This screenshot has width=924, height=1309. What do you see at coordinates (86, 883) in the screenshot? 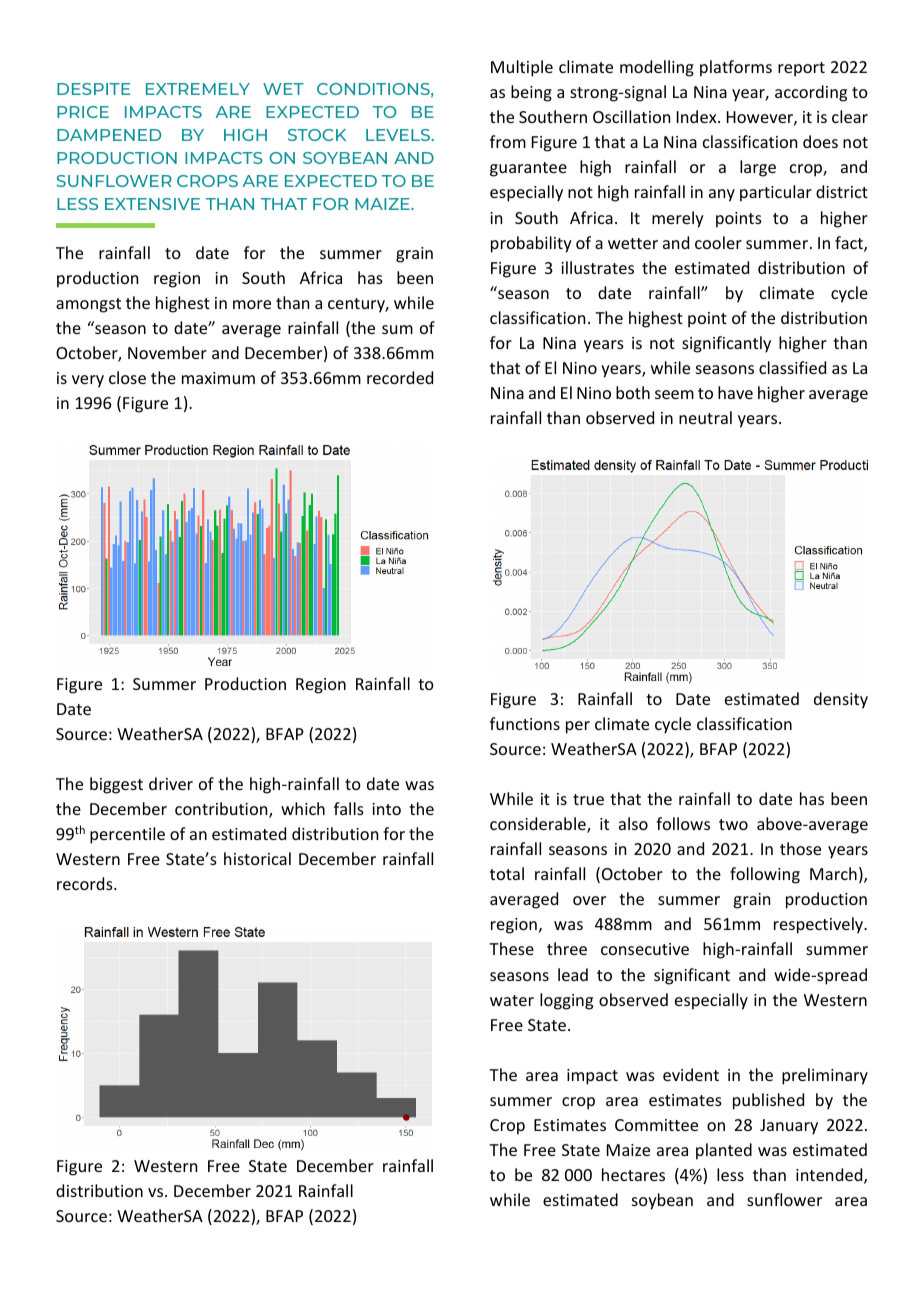
I see `records` at bounding box center [86, 883].
